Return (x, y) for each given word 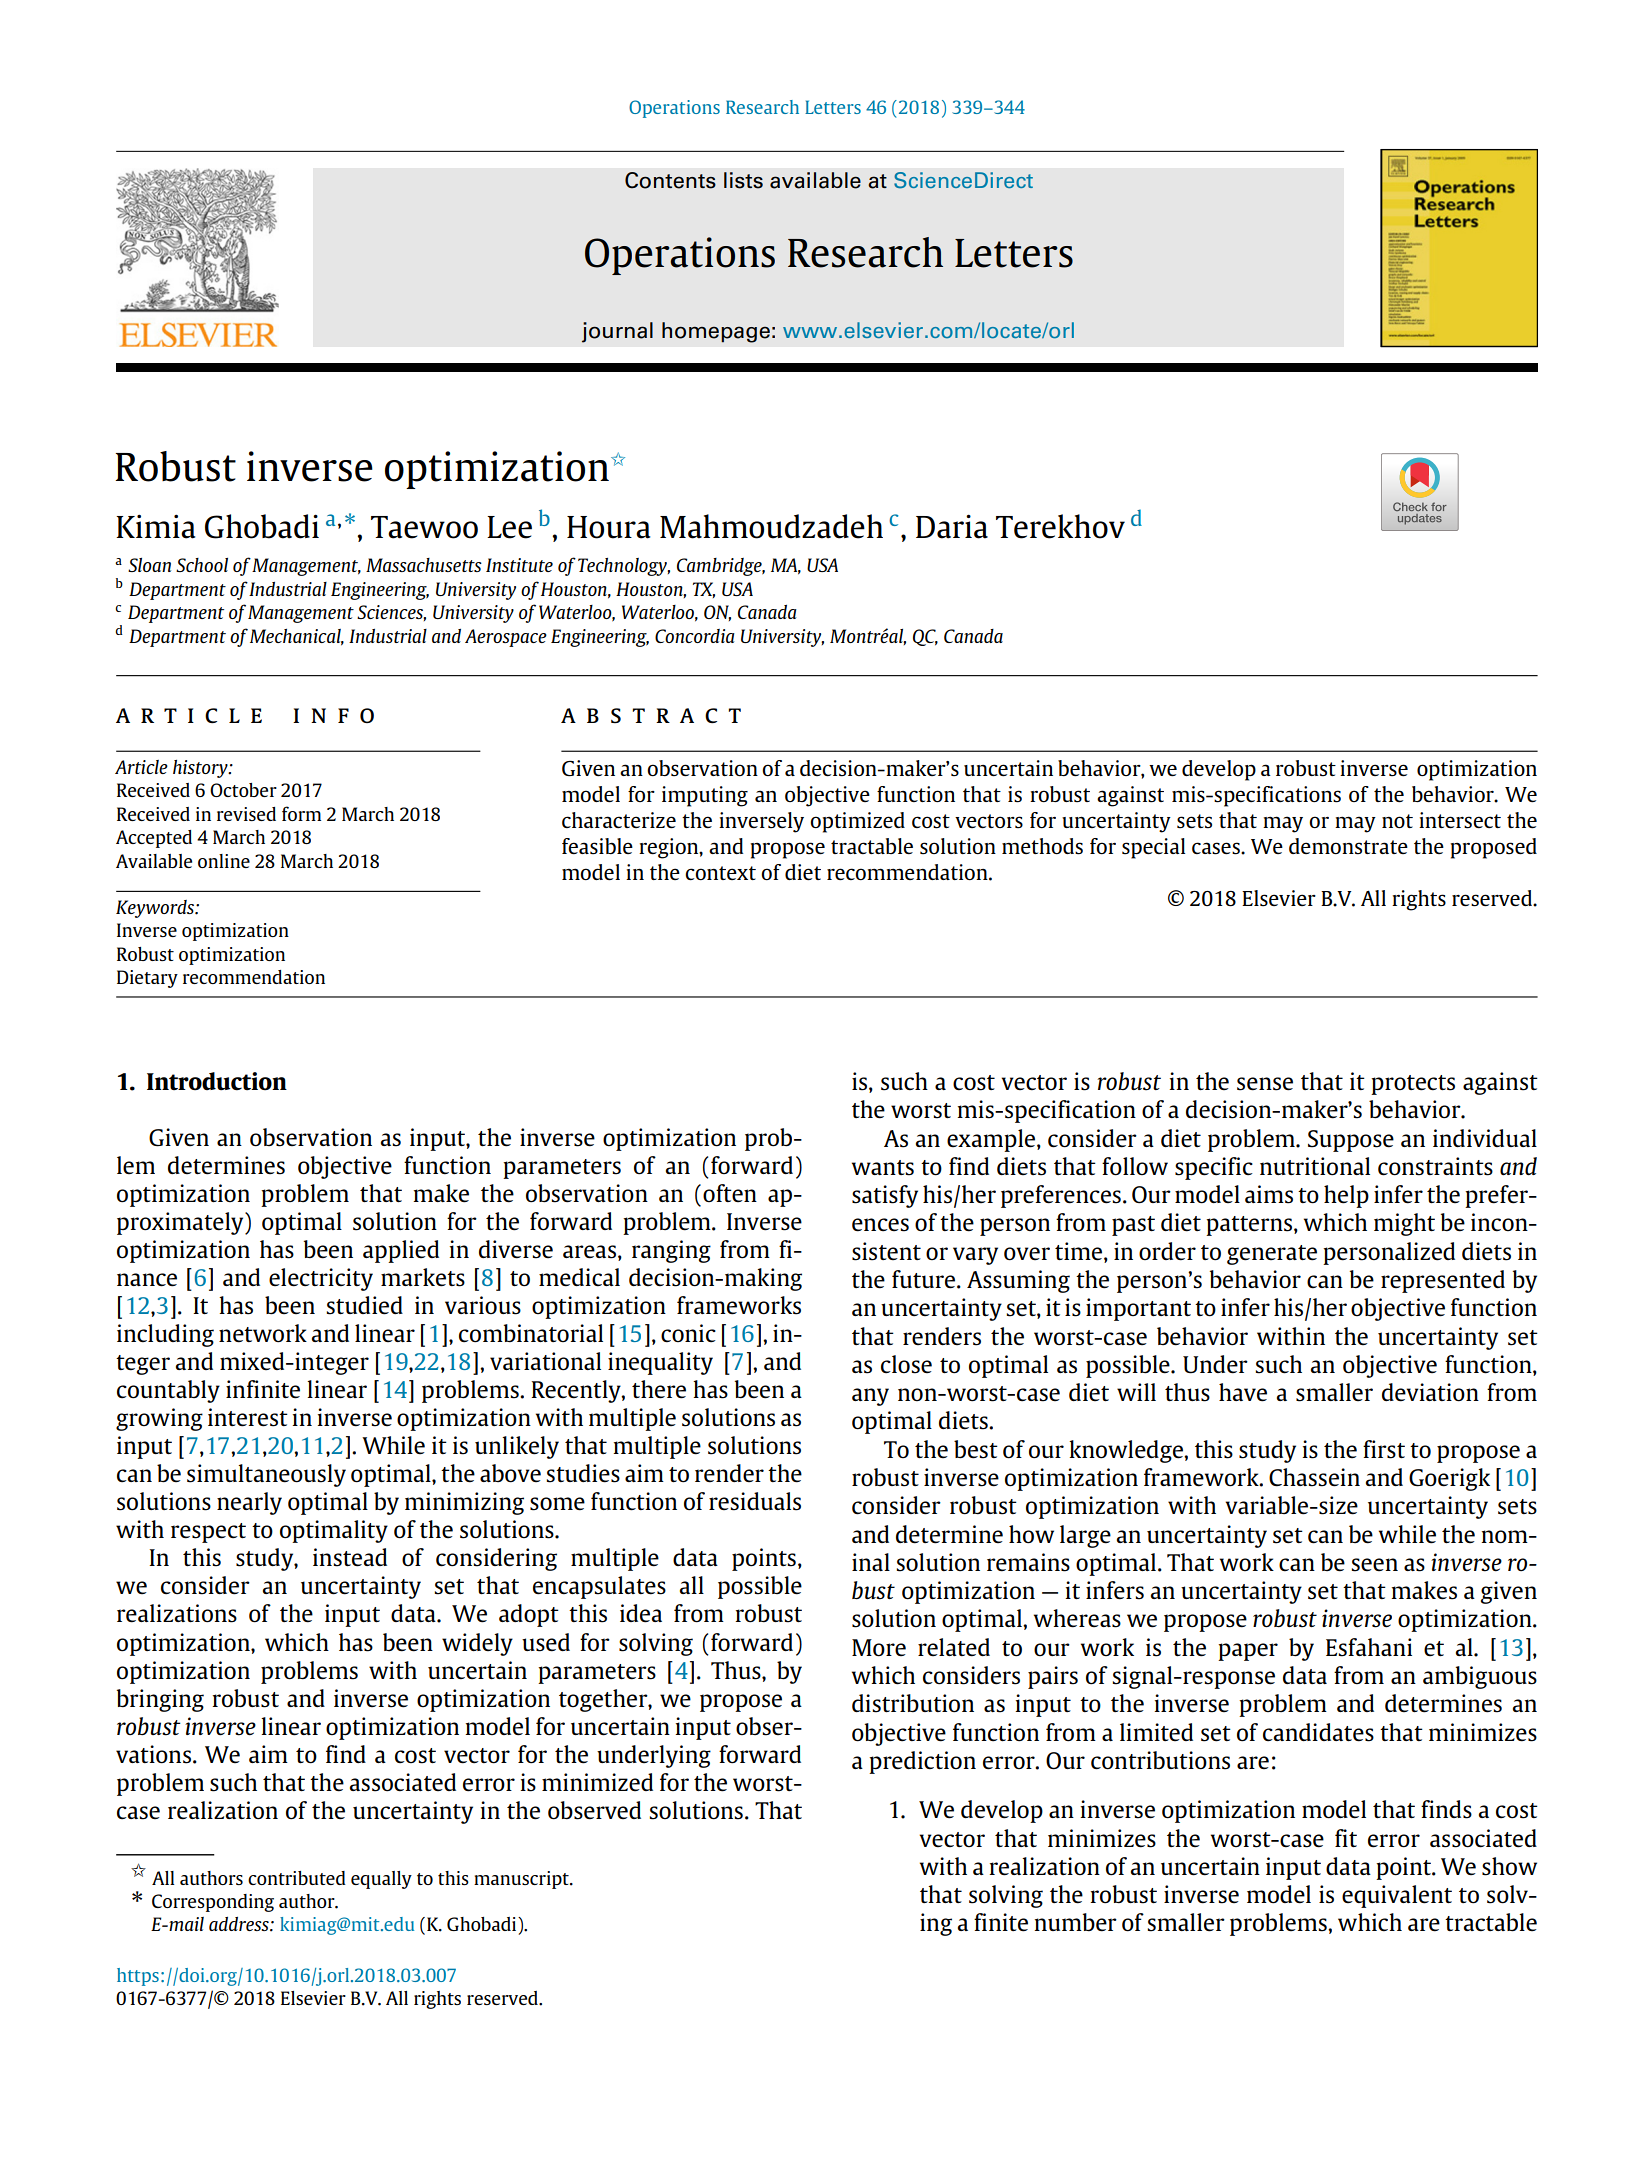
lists (743, 180)
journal (617, 332)
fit (1346, 1838)
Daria (952, 526)
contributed (297, 1878)
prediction (922, 1762)
